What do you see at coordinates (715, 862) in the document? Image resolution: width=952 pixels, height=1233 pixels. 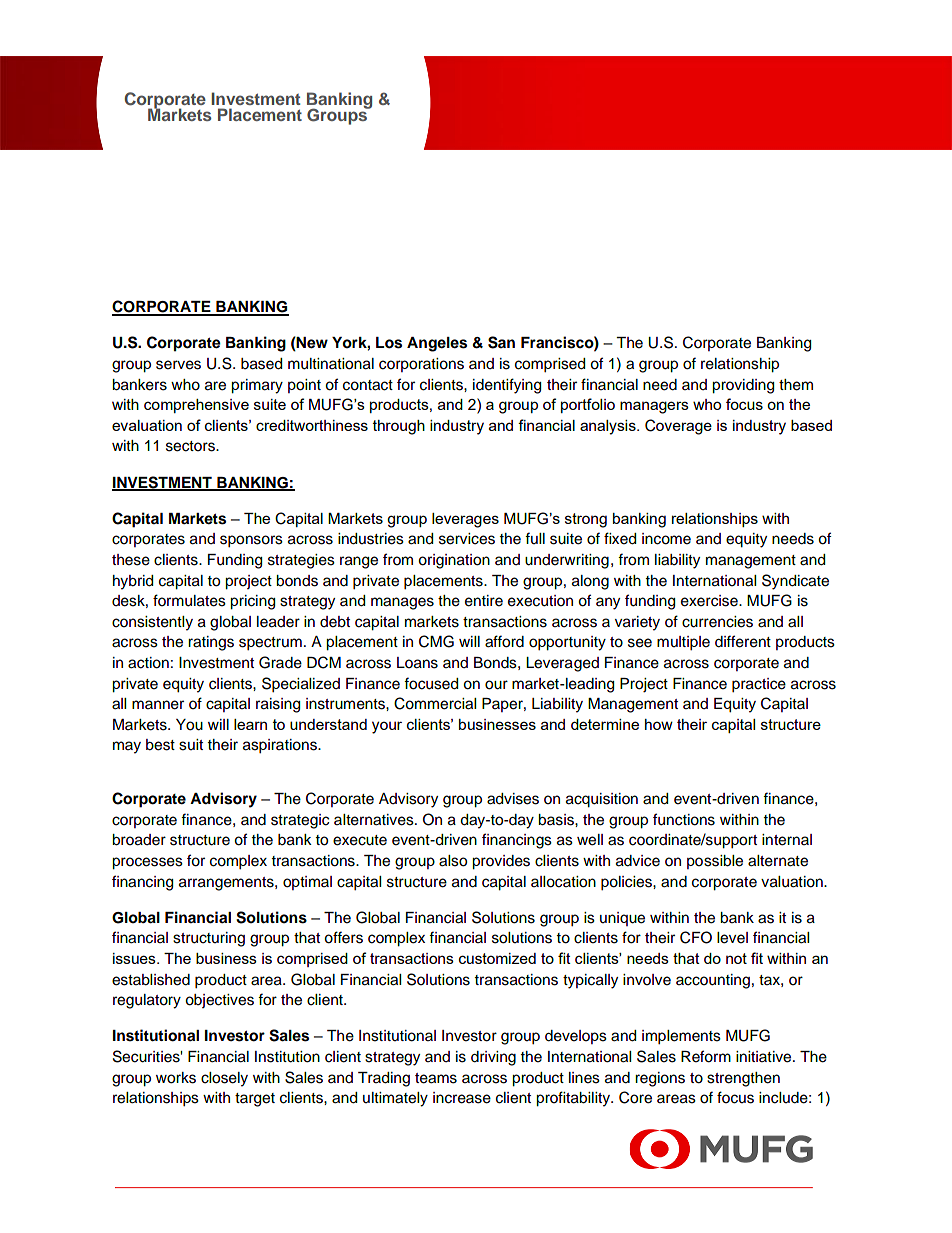 I see `possible` at bounding box center [715, 862].
